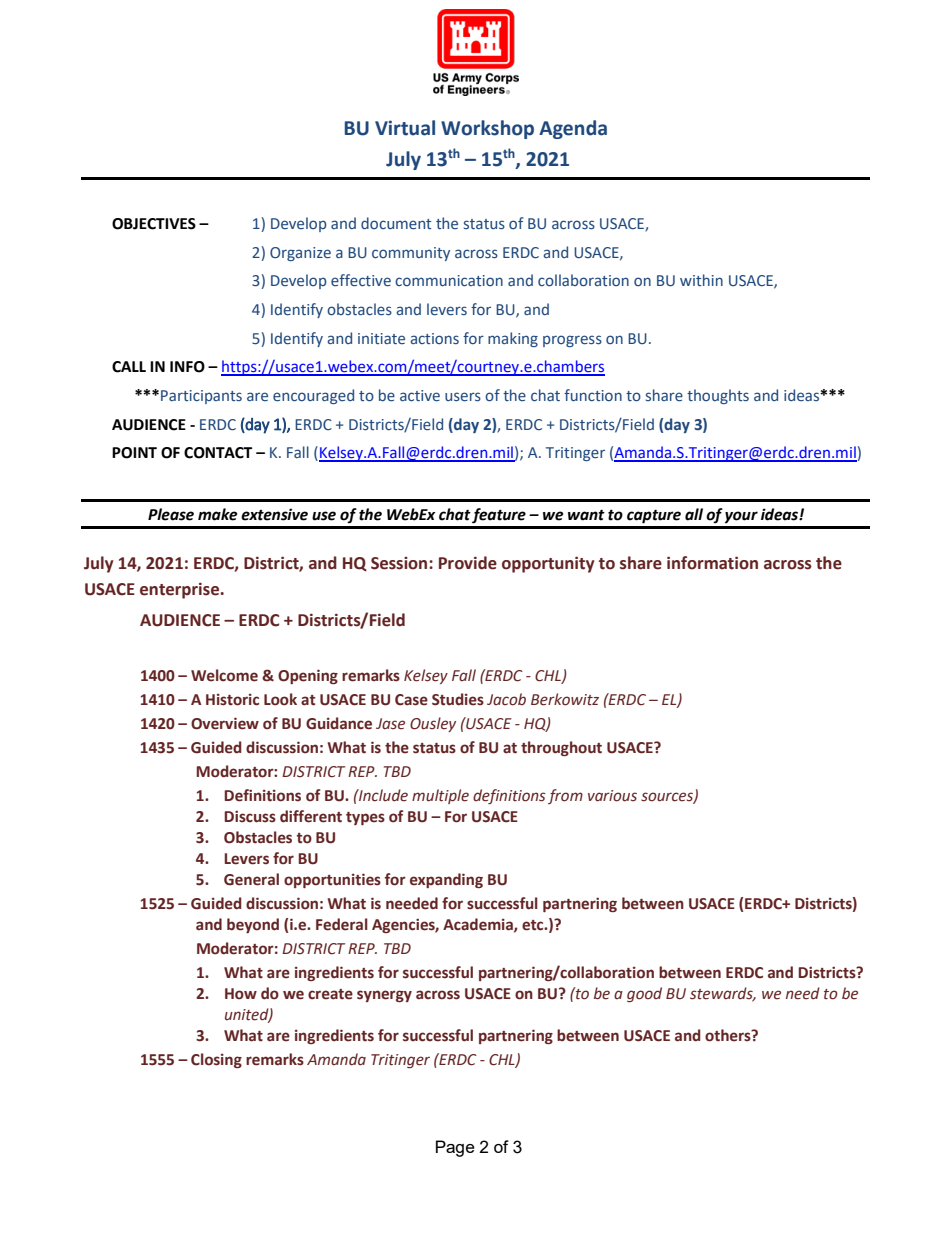 Image resolution: width=952 pixels, height=1233 pixels. Describe the element at coordinates (455, 1148) in the screenshot. I see `Page` at that location.
